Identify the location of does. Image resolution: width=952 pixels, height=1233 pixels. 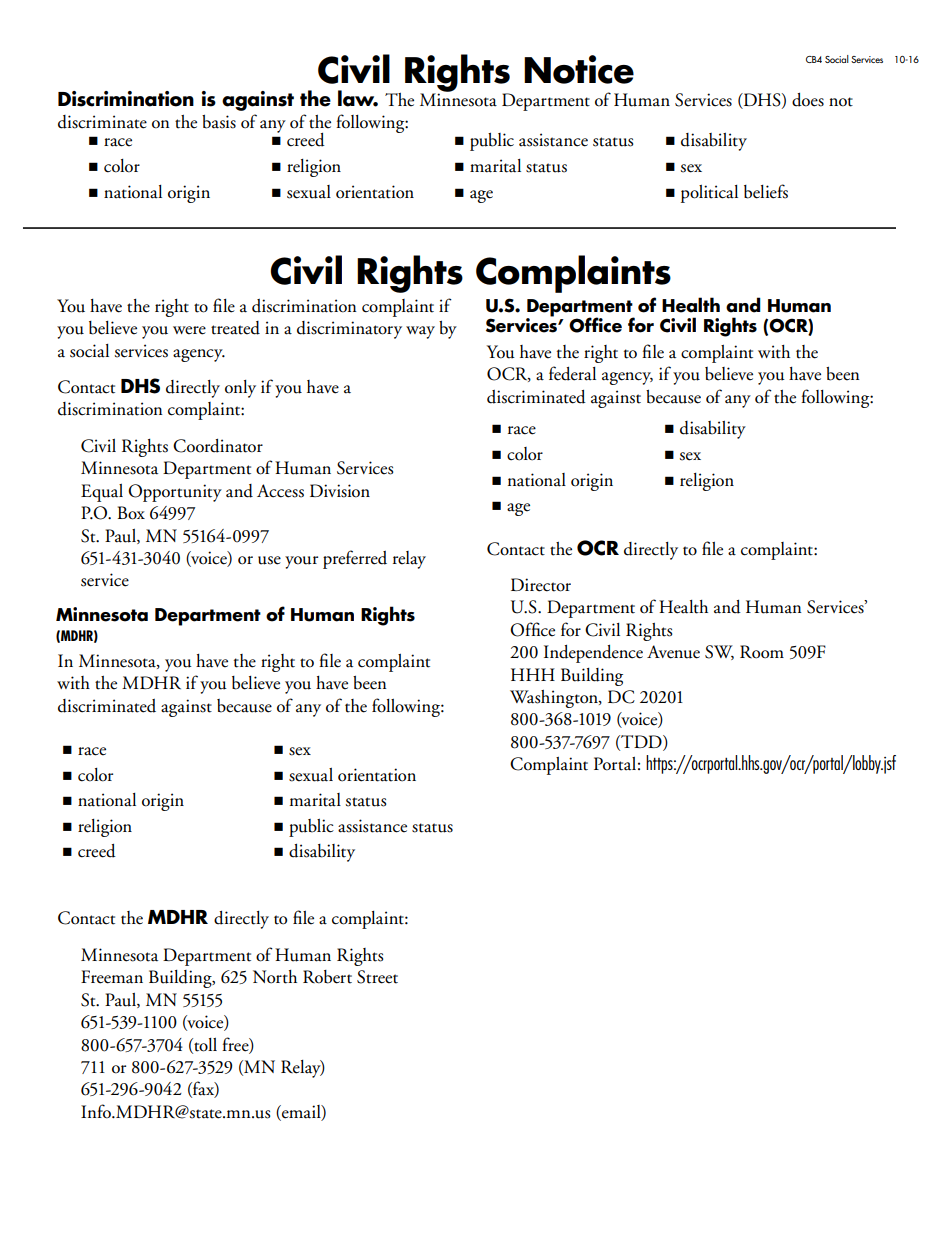
(808, 100).
